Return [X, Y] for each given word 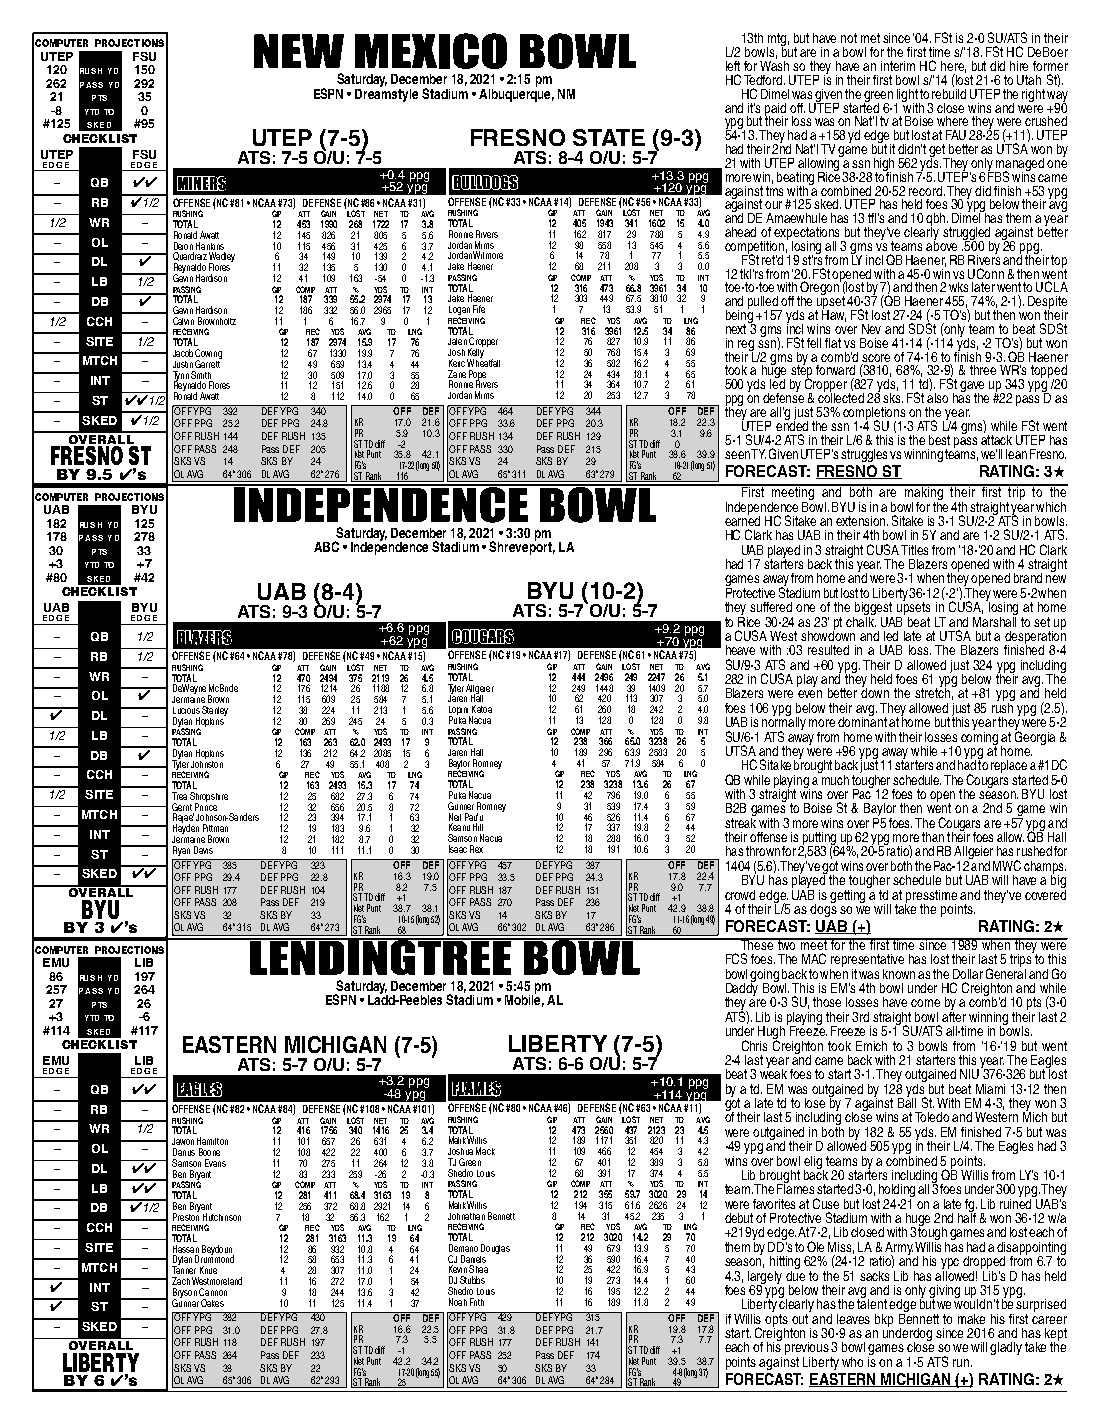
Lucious [186, 710]
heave [740, 650]
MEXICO [431, 51]
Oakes [212, 1303]
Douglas [495, 1250]
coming [979, 738]
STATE [609, 137]
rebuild [949, 92]
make [971, 1319]
